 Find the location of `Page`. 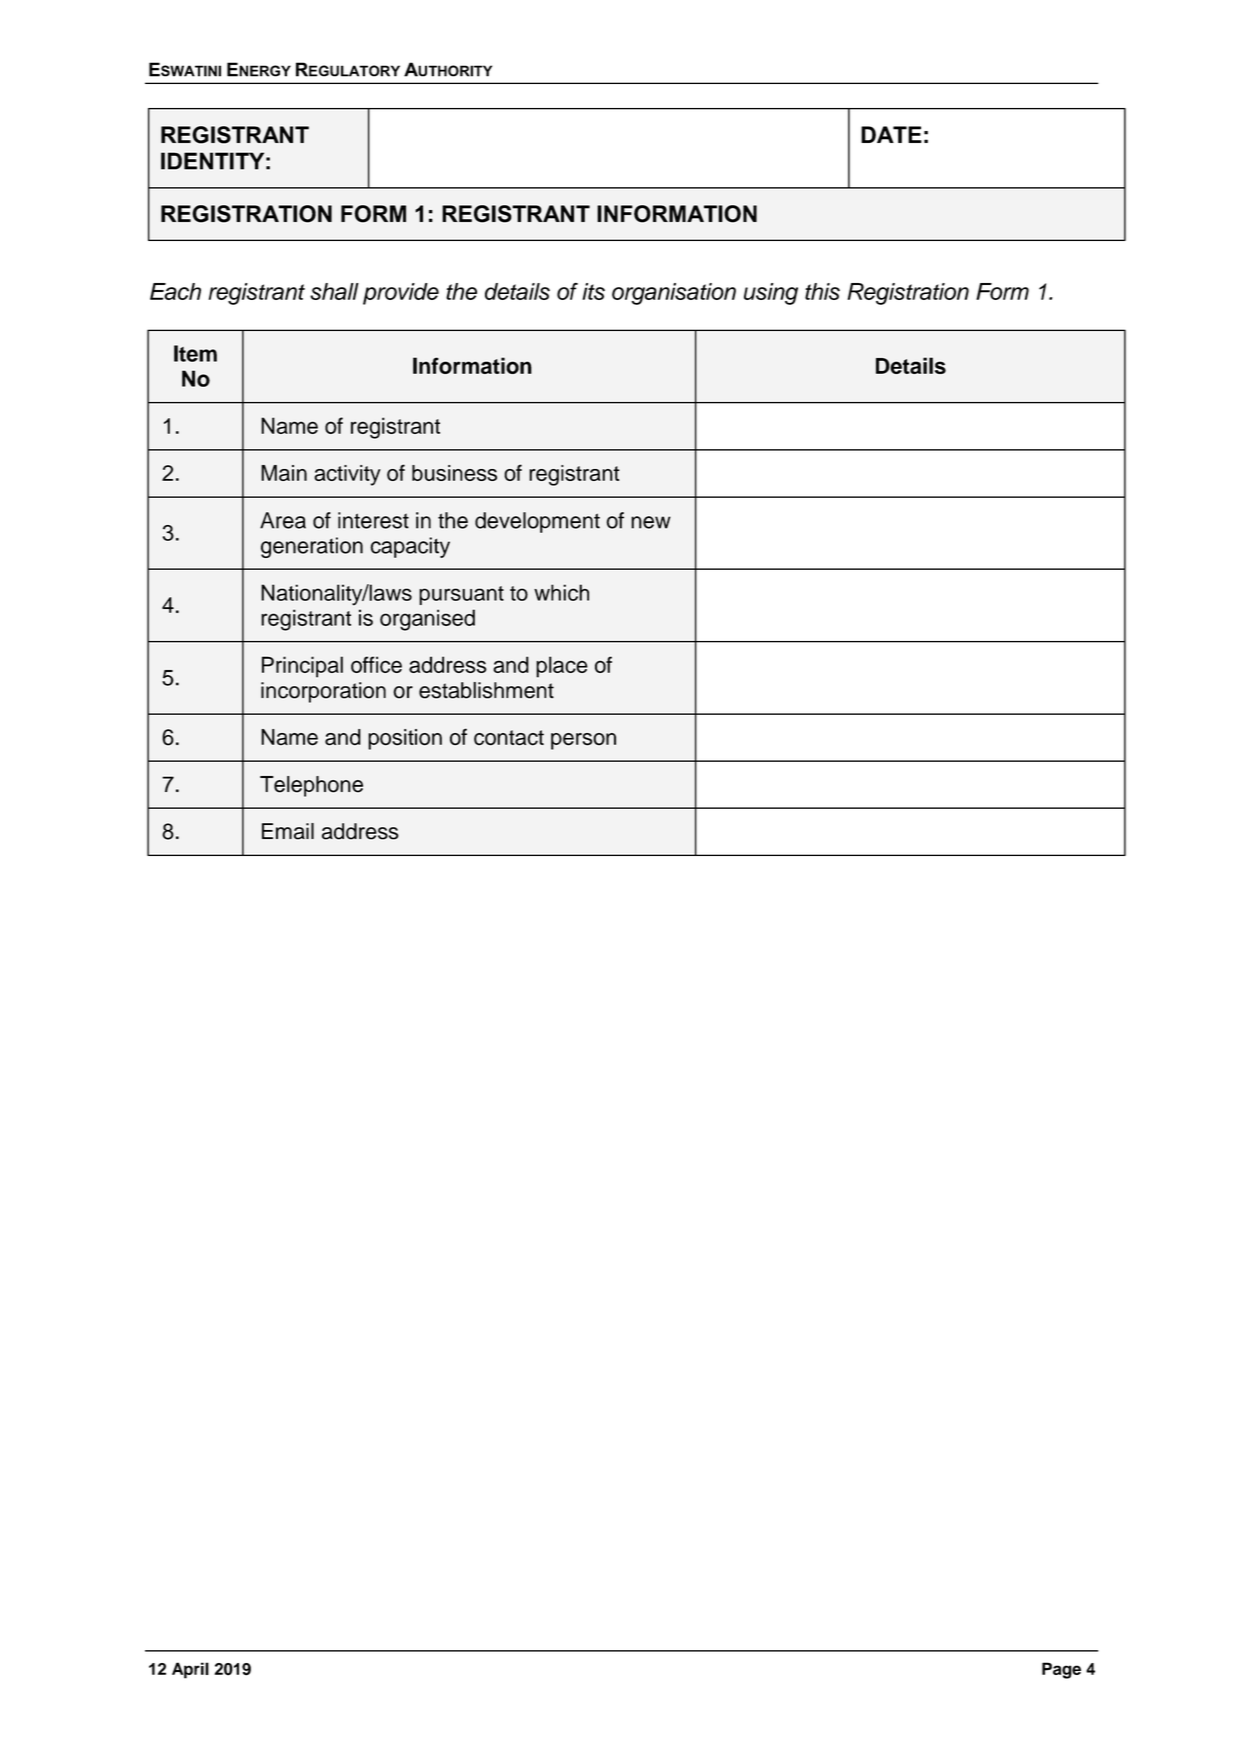

Page is located at coordinates (1061, 1670).
